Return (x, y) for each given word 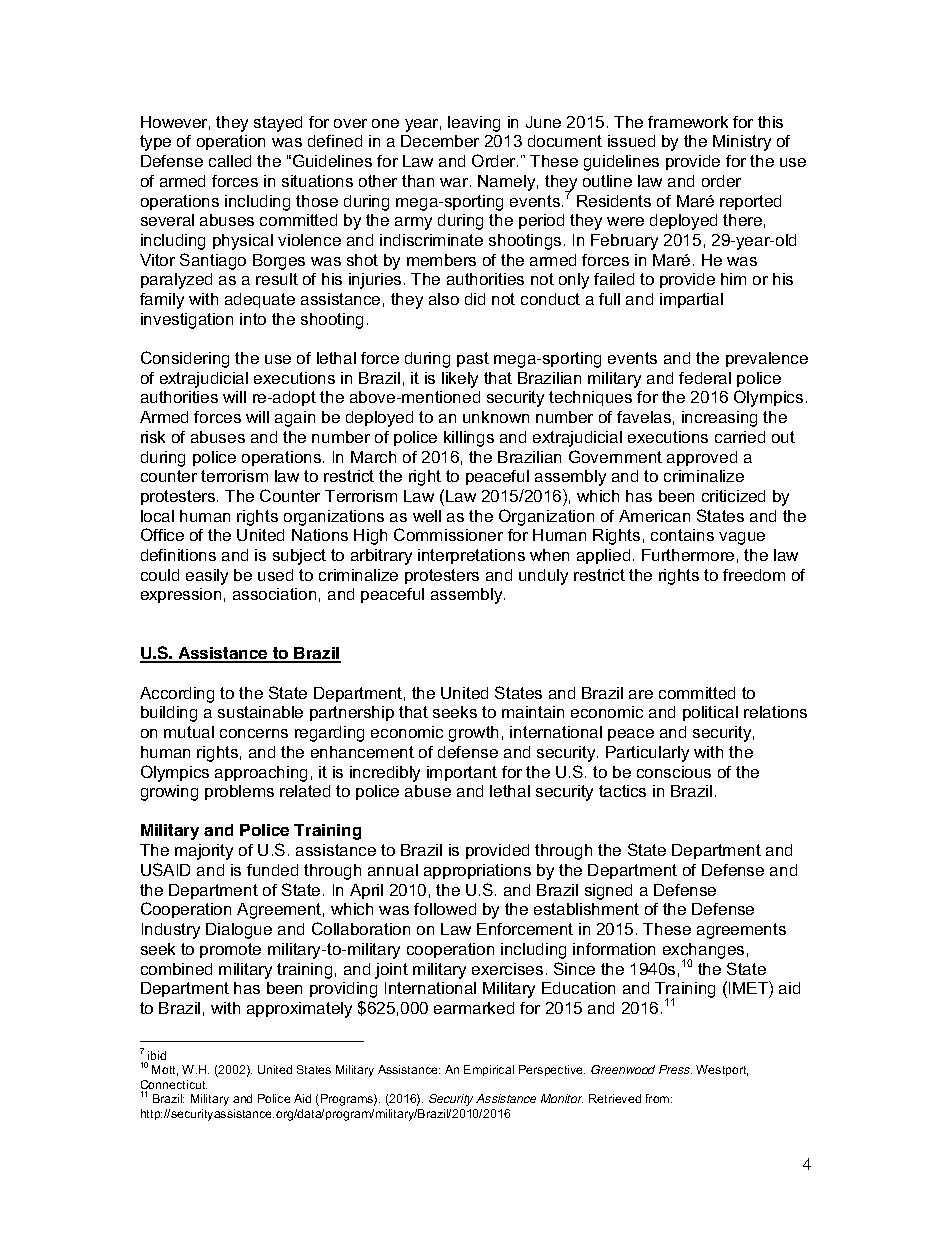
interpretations (471, 556)
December (440, 141)
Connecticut (174, 1086)
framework (688, 122)
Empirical (489, 1070)
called (230, 161)
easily (207, 577)
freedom (754, 575)
